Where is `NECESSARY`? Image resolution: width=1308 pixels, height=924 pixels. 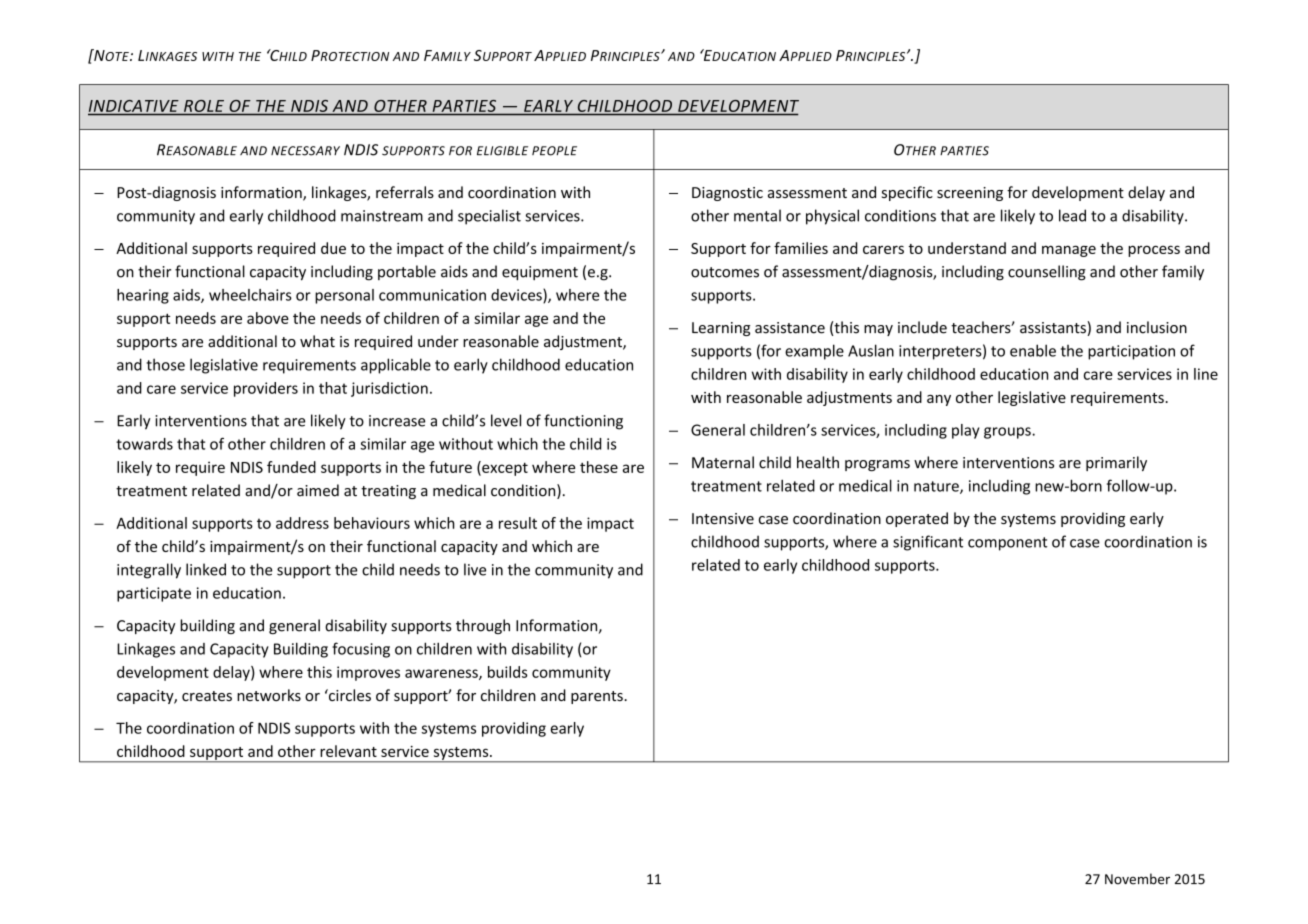
NECESSARY is located at coordinates (305, 151).
